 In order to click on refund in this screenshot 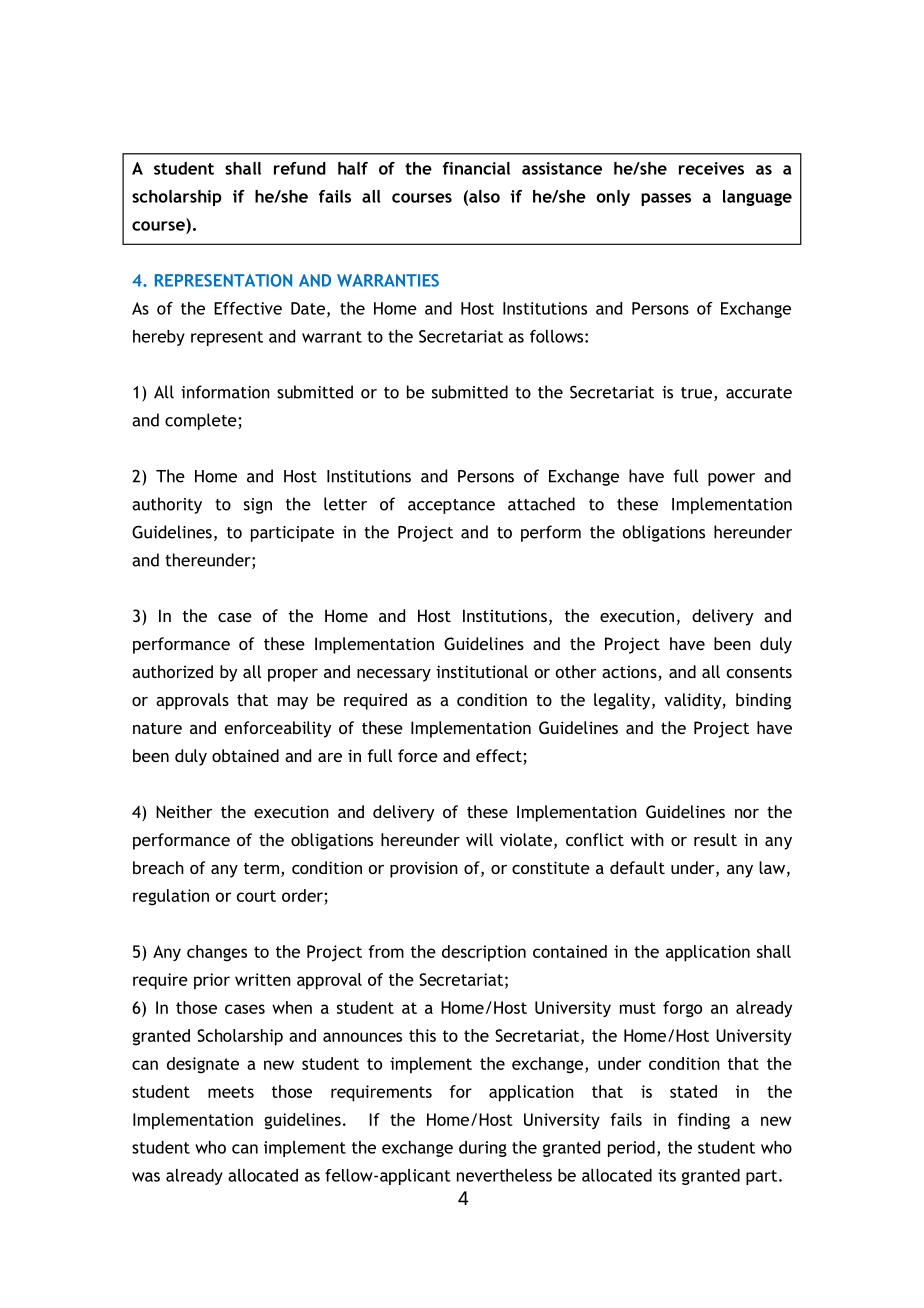, I will do `click(300, 168)`.
